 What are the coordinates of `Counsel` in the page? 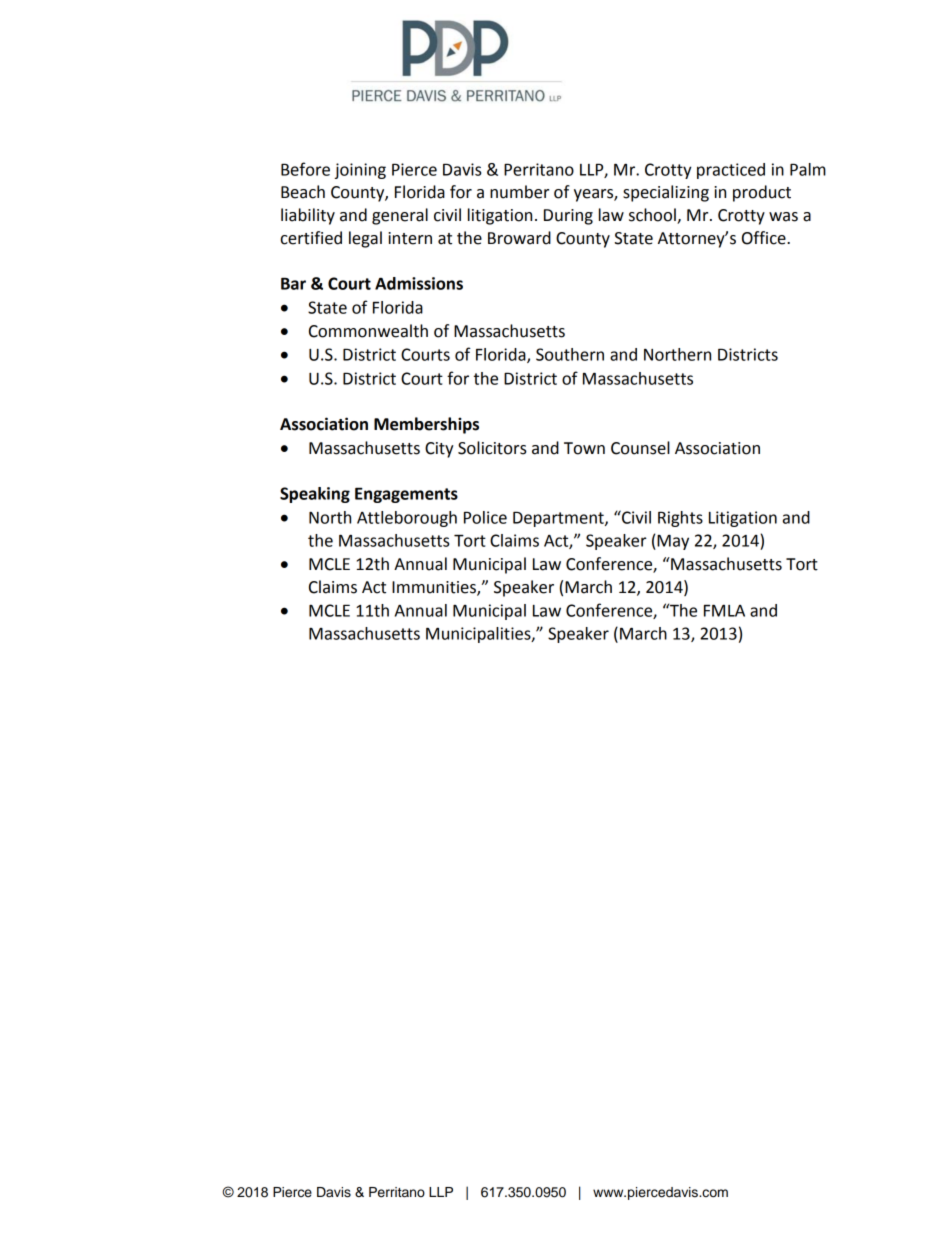 It's located at (640, 448).
